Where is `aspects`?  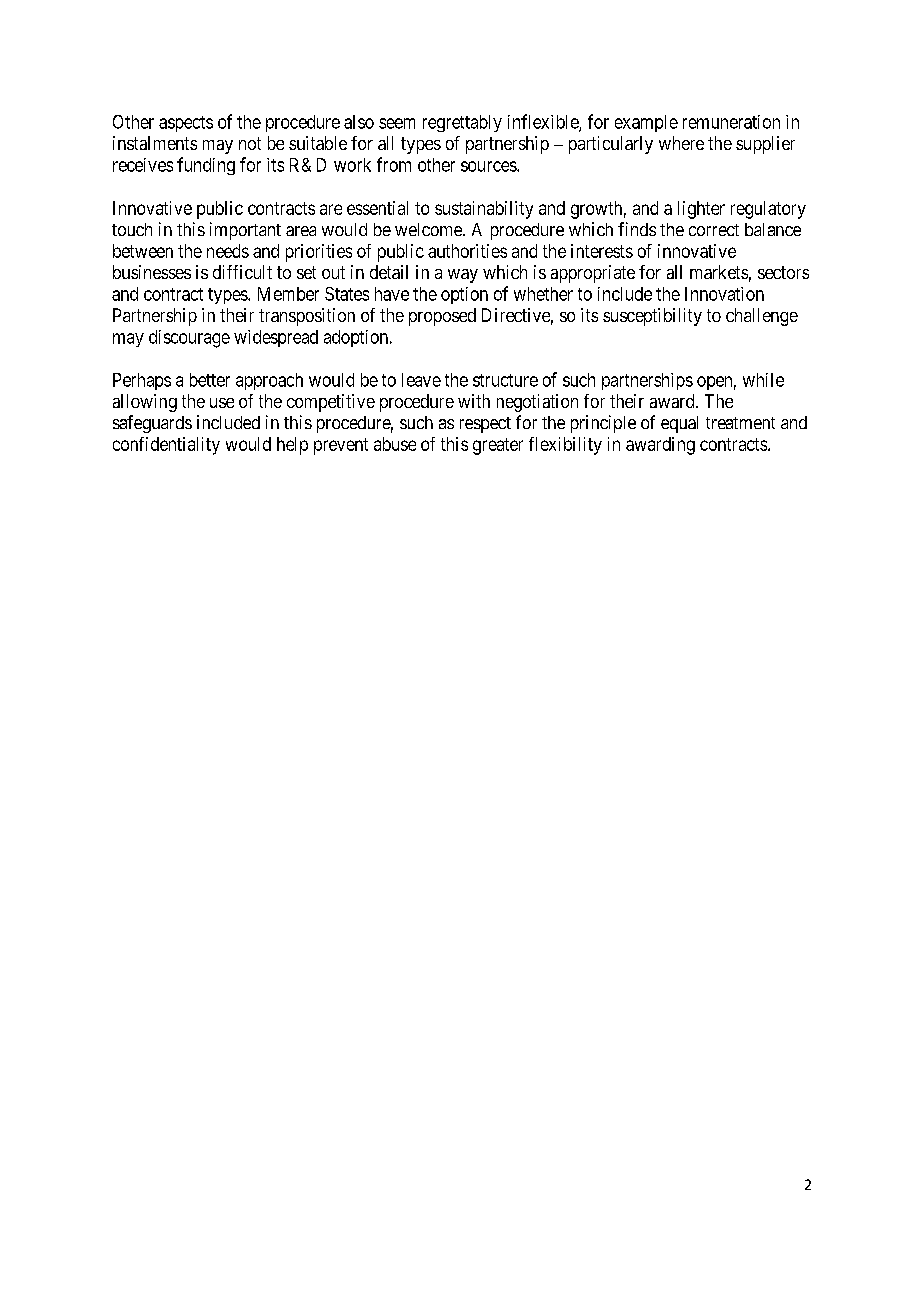
aspects is located at coordinates (186, 124).
